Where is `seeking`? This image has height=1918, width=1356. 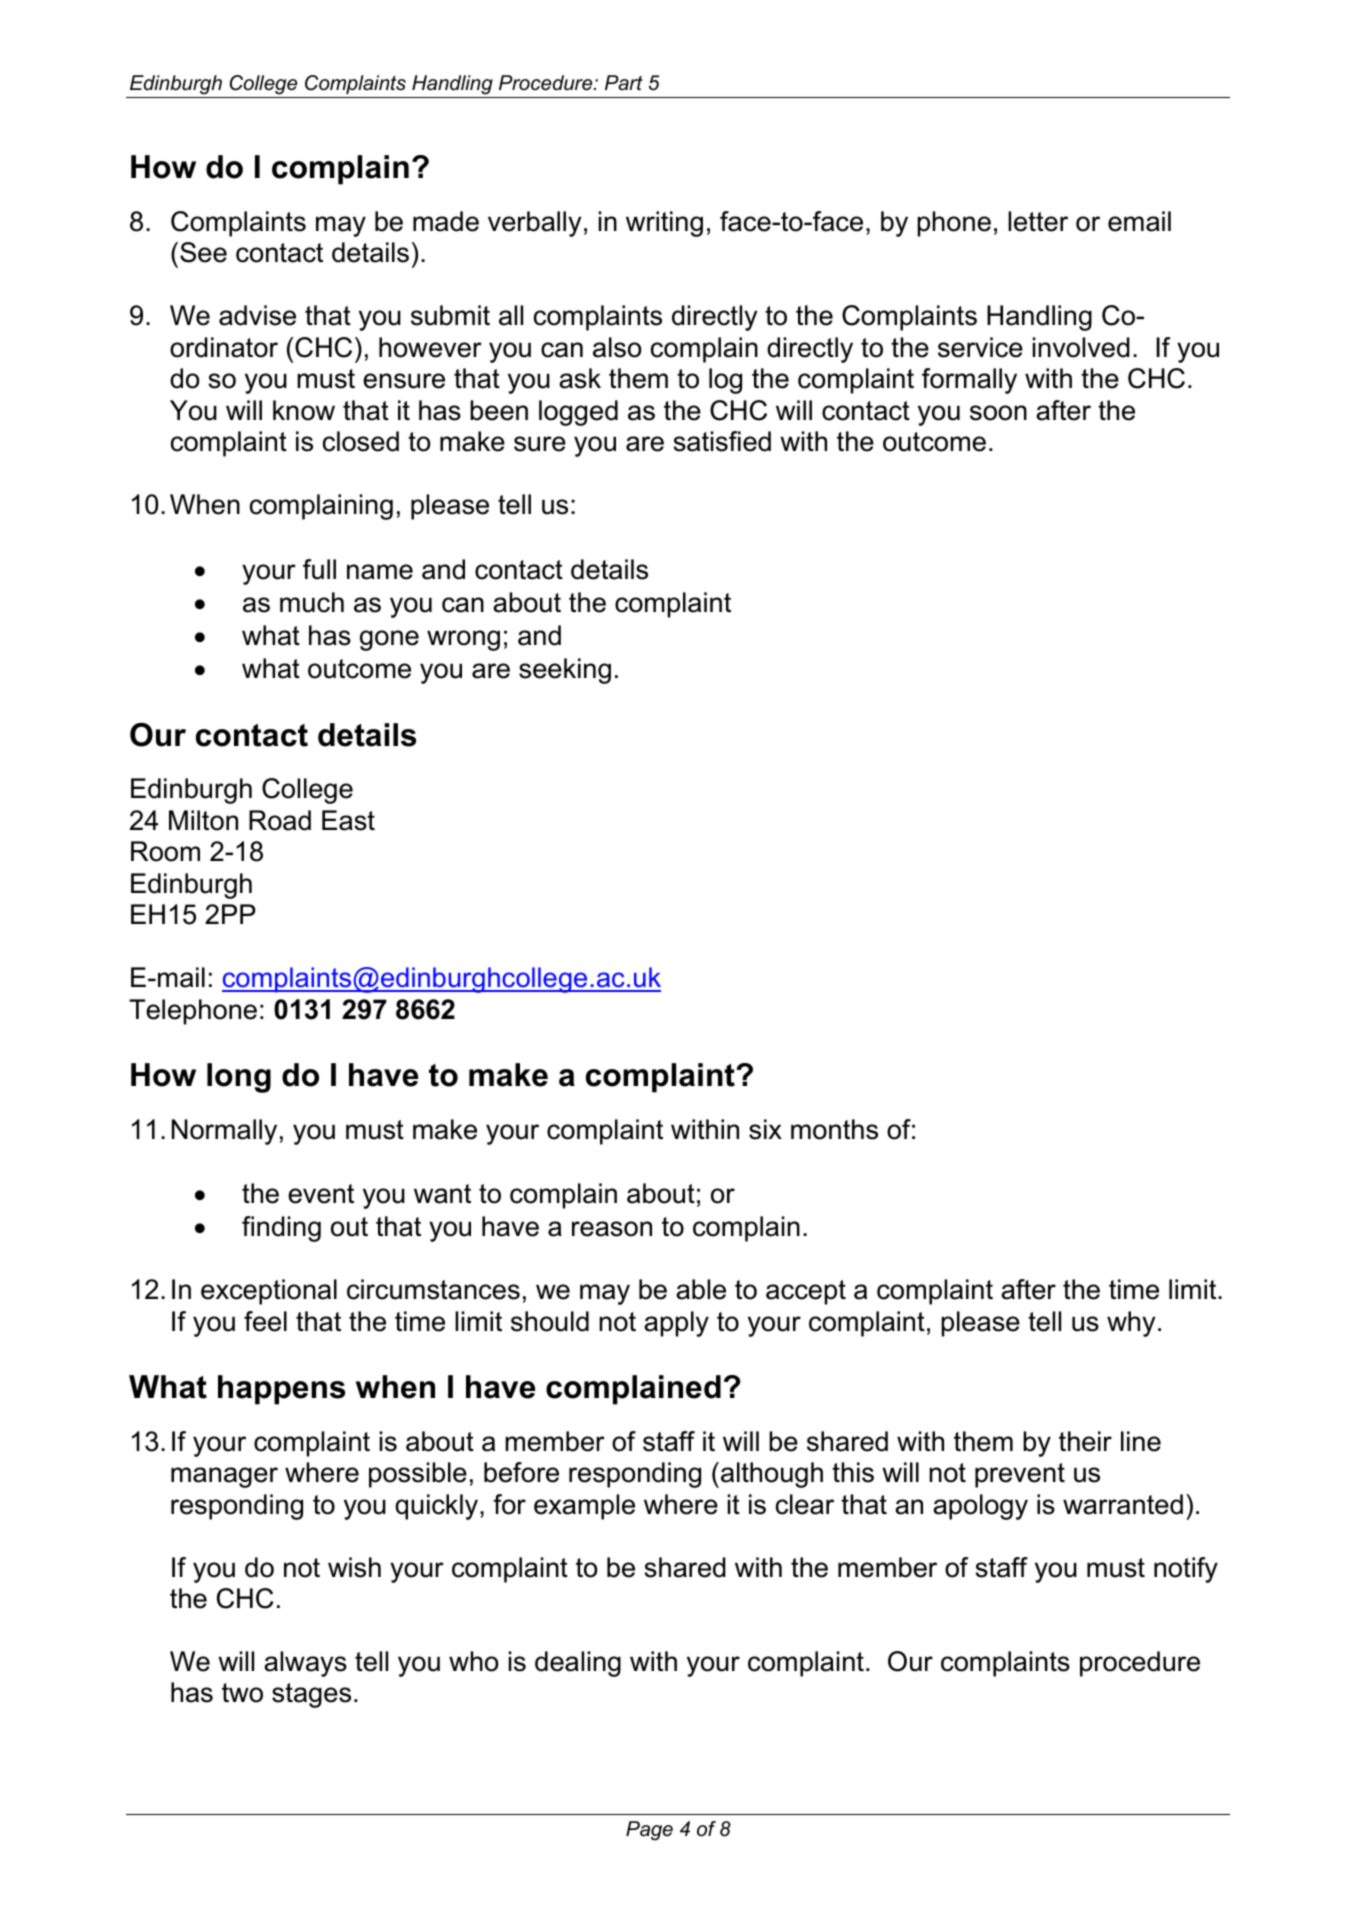
seeking is located at coordinates (565, 671).
